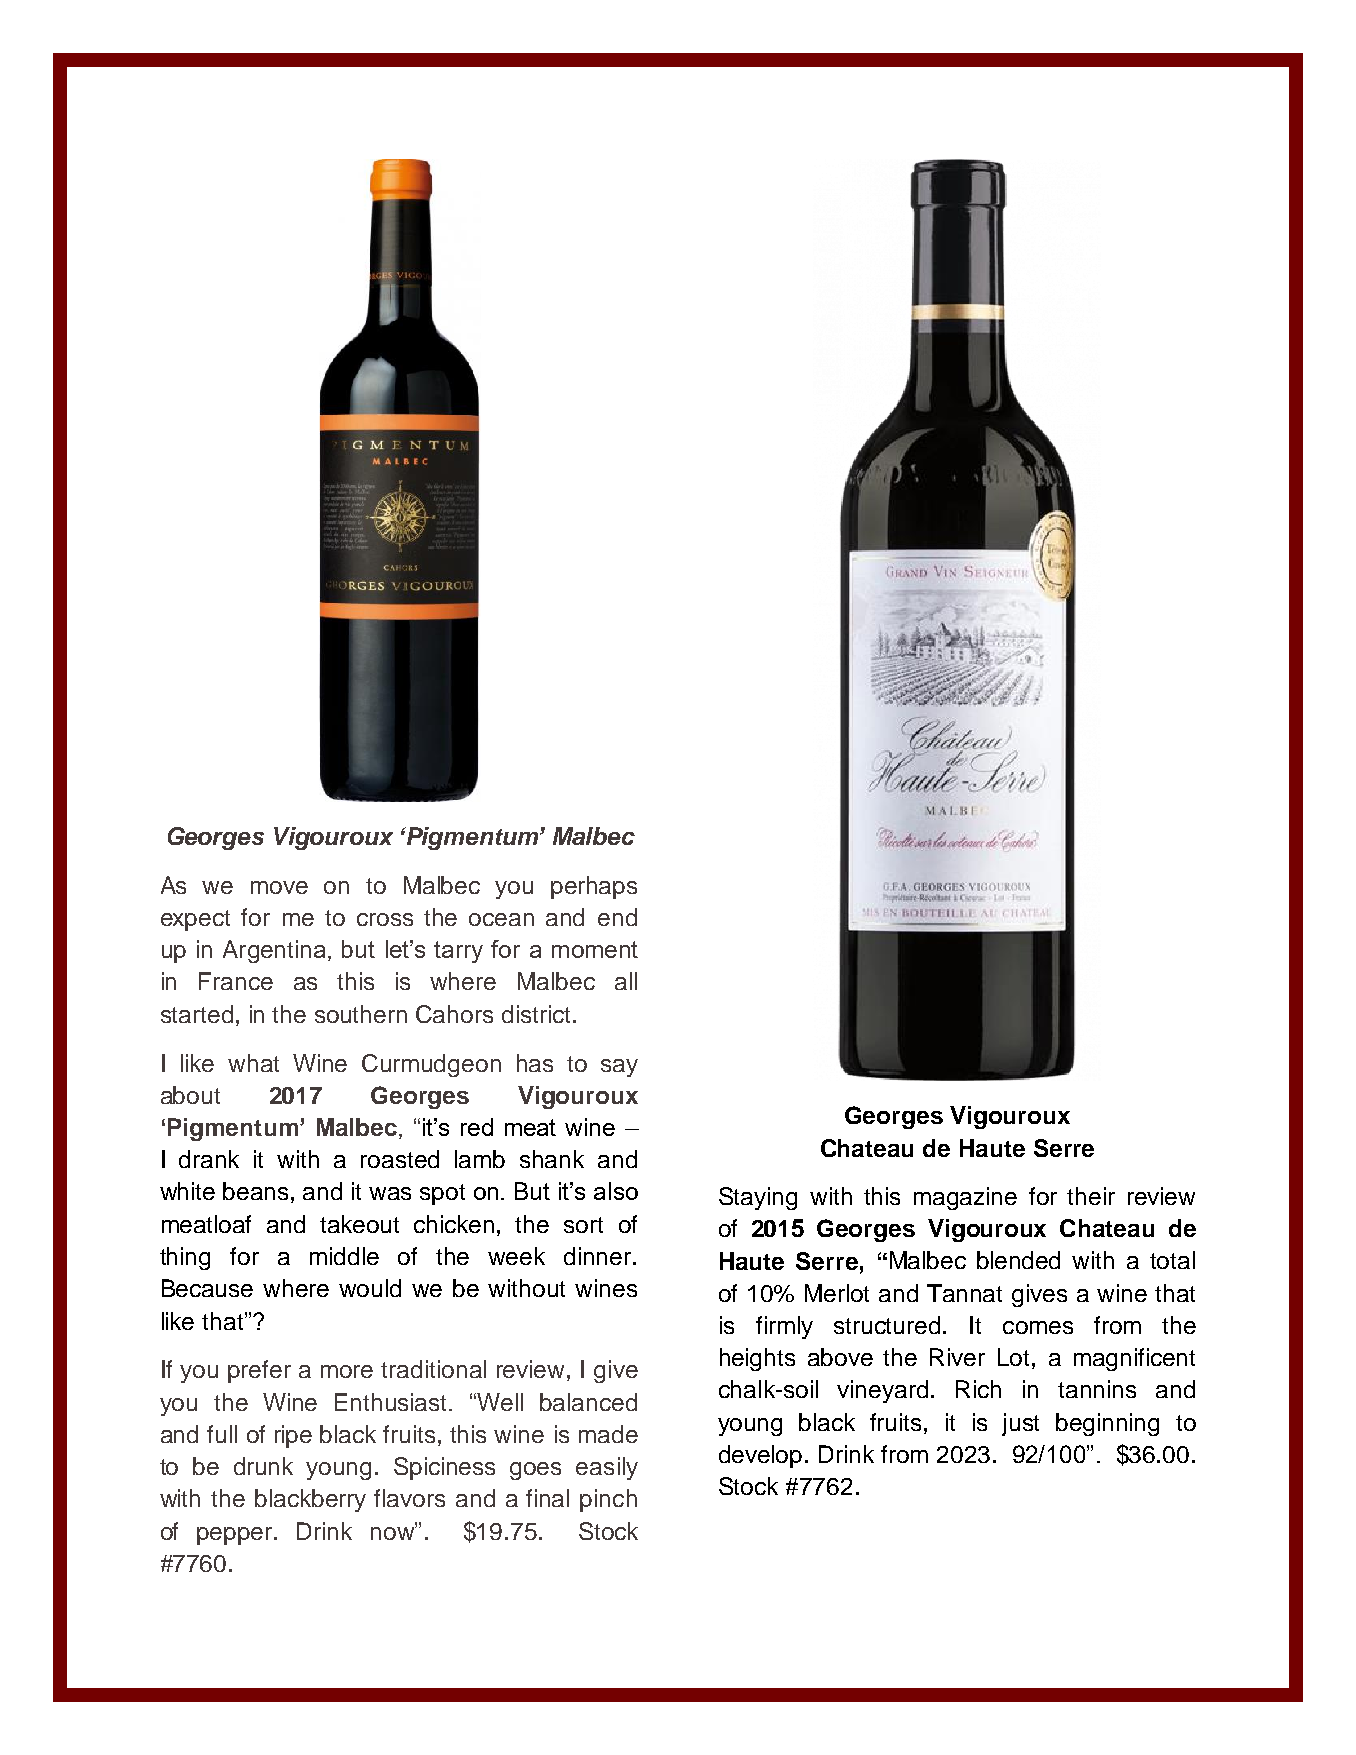 The image size is (1356, 1755). What do you see at coordinates (619, 1068) in the screenshot?
I see `say` at bounding box center [619, 1068].
